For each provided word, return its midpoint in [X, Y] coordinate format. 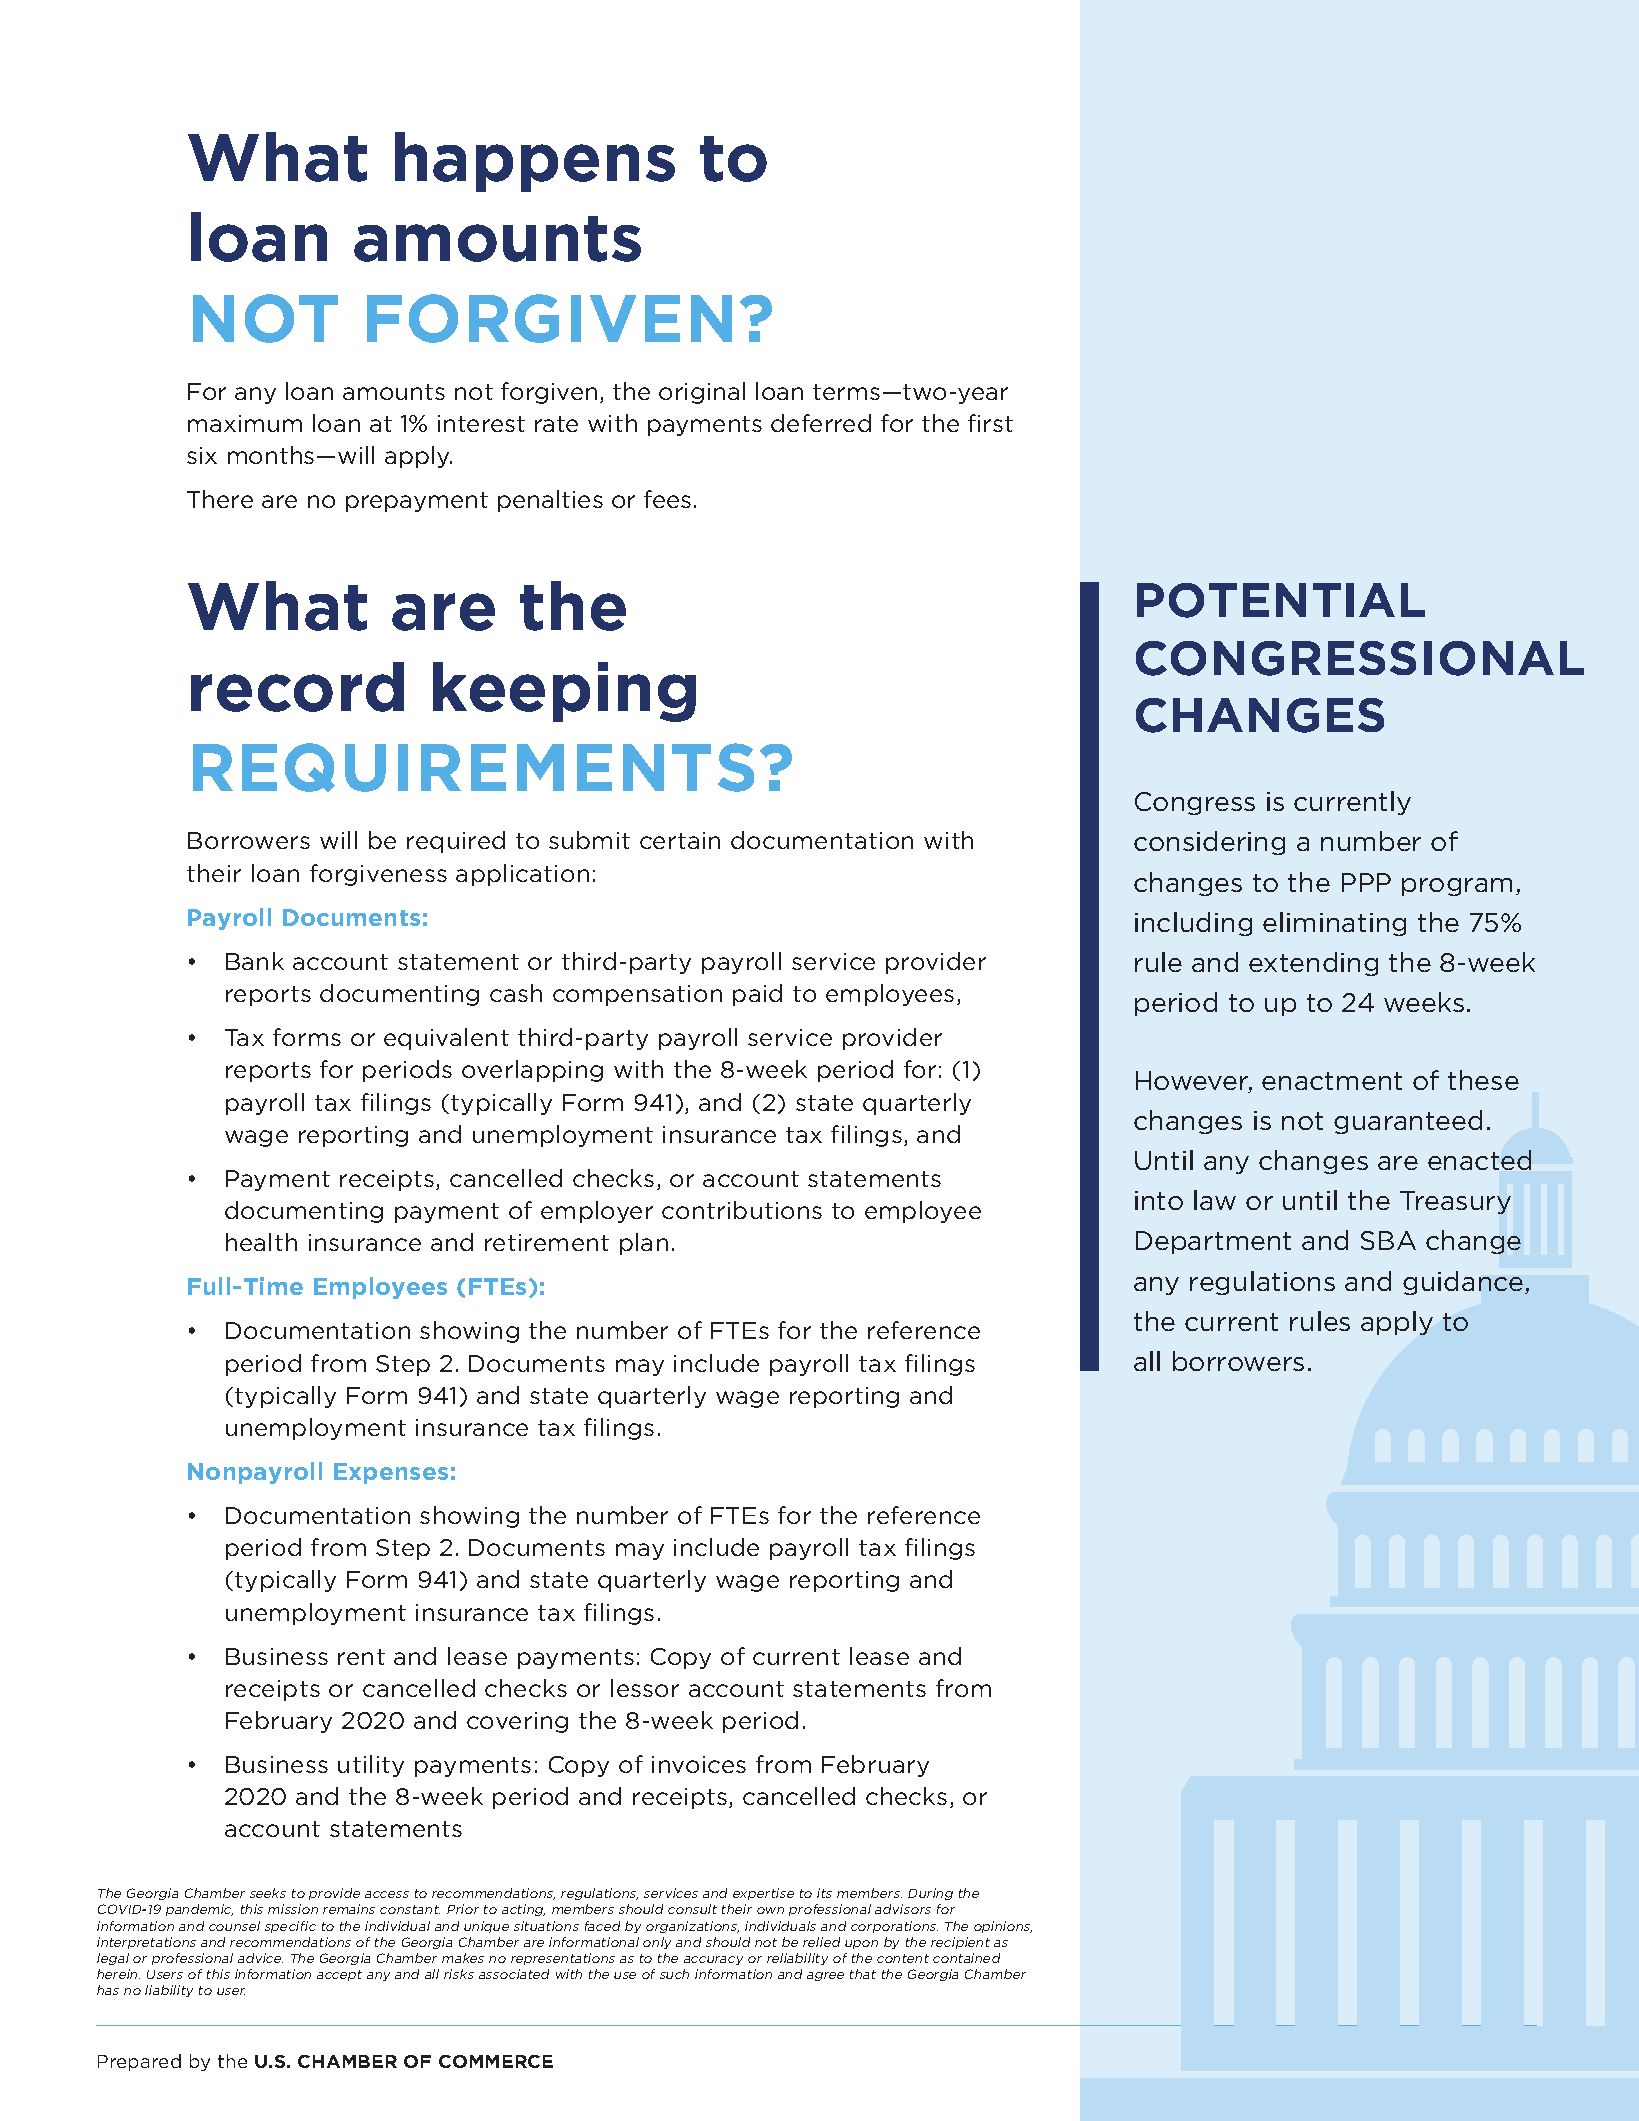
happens [535, 162]
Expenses [391, 1473]
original [702, 393]
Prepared [139, 2062]
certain [680, 840]
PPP [1366, 882]
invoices [699, 1764]
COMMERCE [496, 2061]
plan [644, 1244]
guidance [1464, 1283]
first [990, 423]
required [456, 842]
